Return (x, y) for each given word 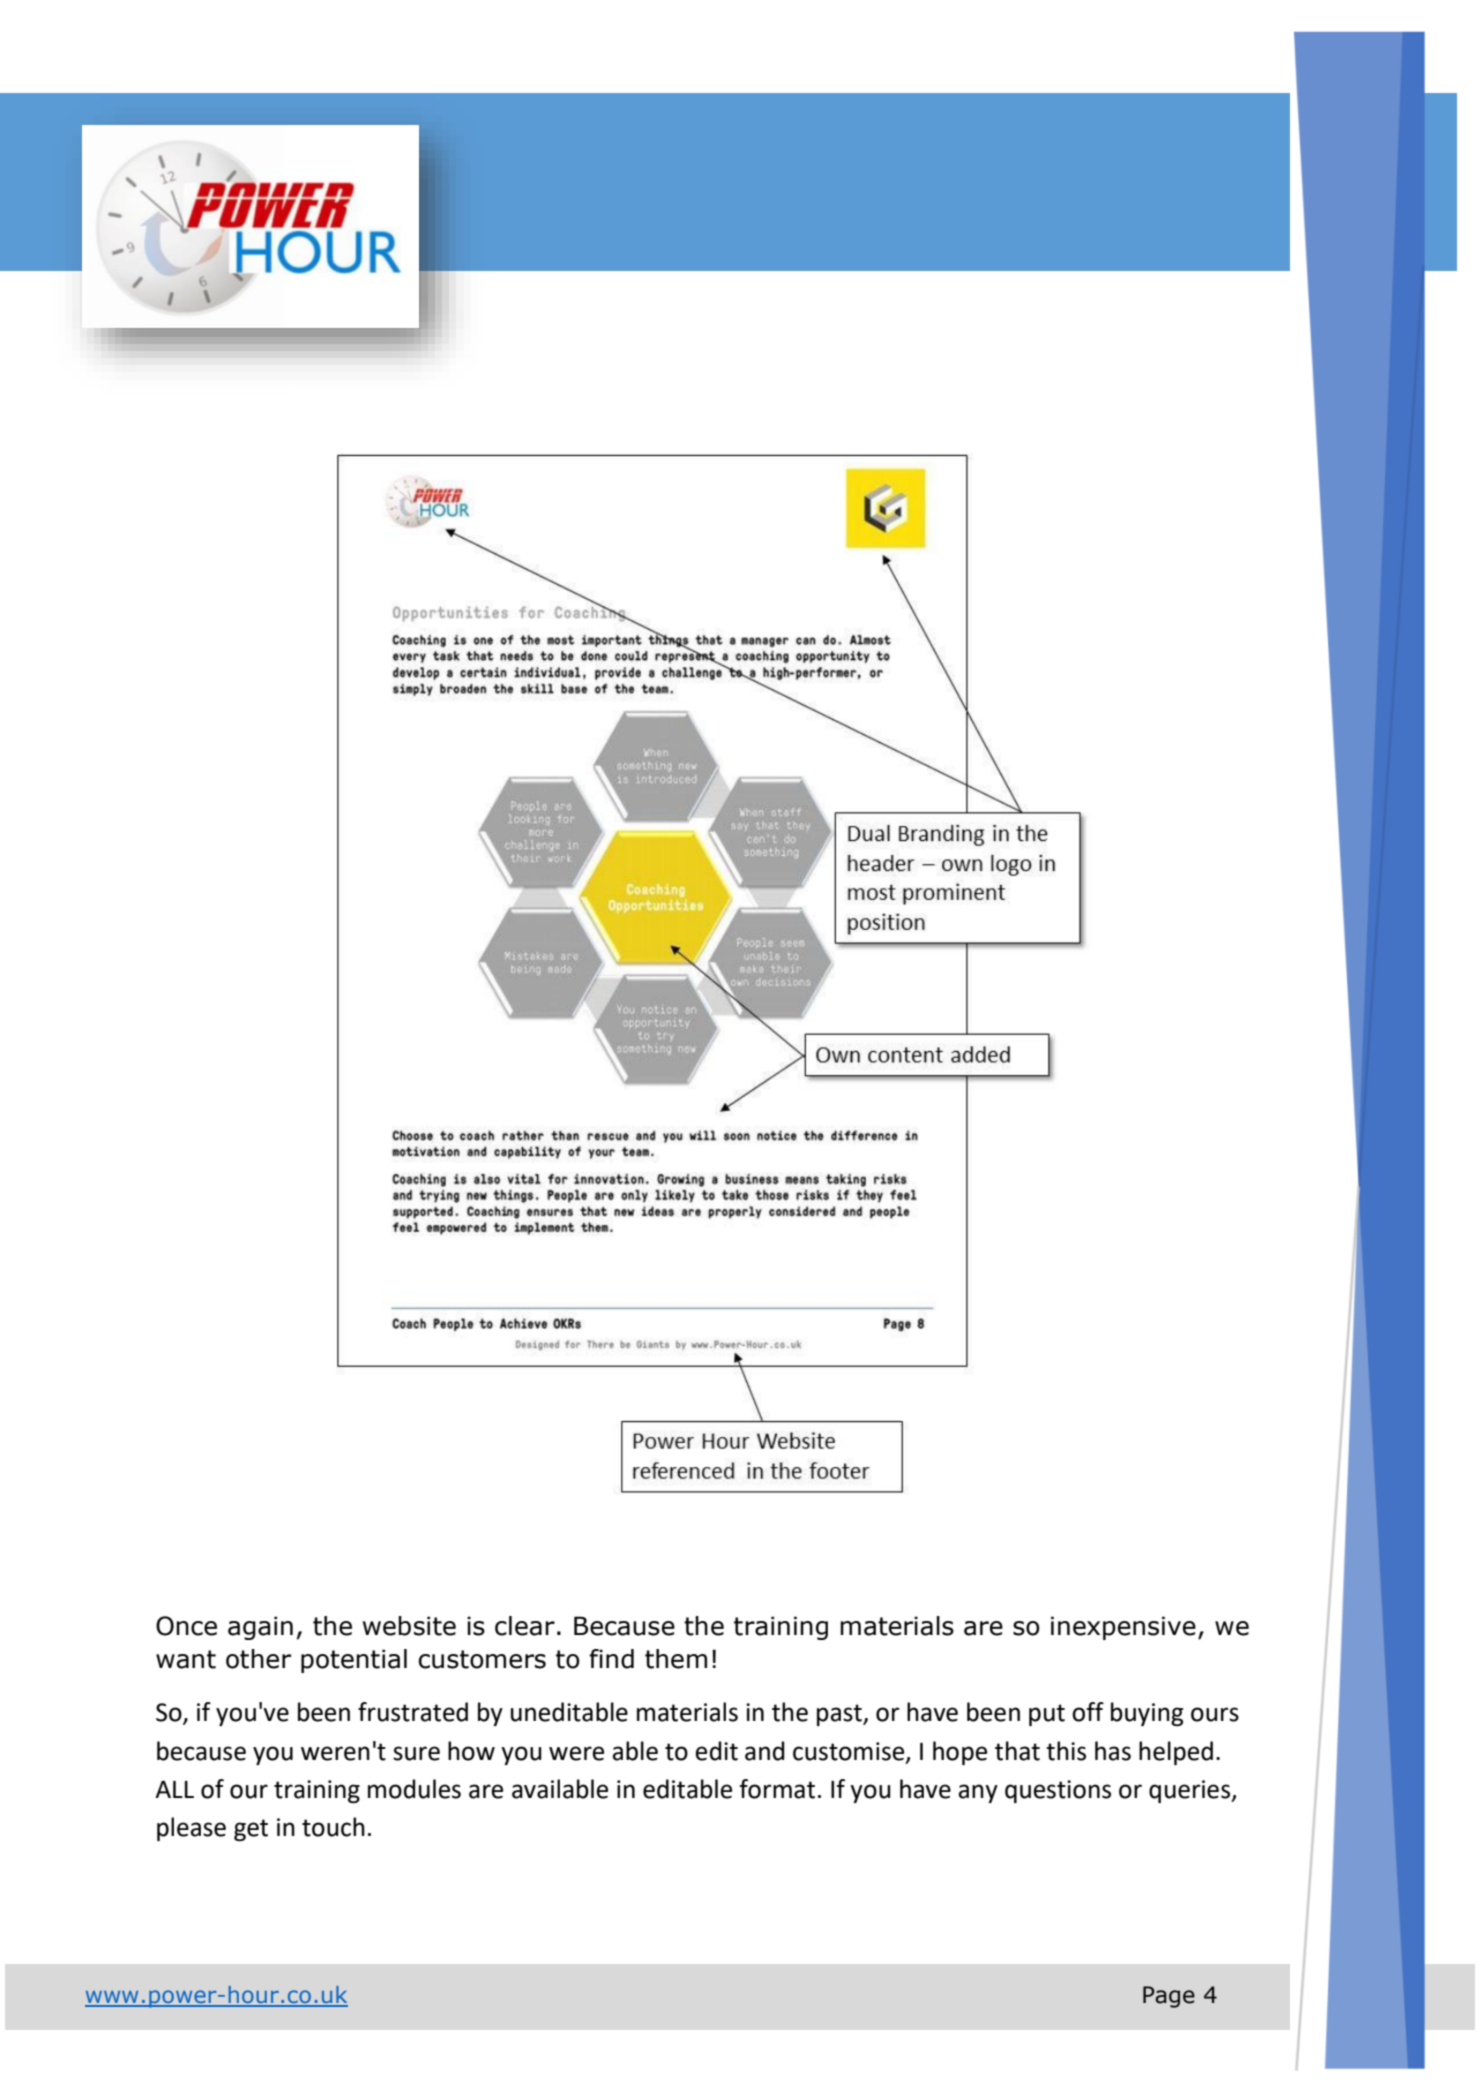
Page (1169, 1997)
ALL (174, 1789)
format (777, 1789)
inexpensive (1123, 1628)
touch (333, 1827)
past (840, 1715)
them (676, 1659)
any (978, 1793)
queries (1190, 1791)
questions (1058, 1791)
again (260, 1628)
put (1047, 1715)
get (251, 1830)
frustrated (413, 1712)
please (191, 1829)
